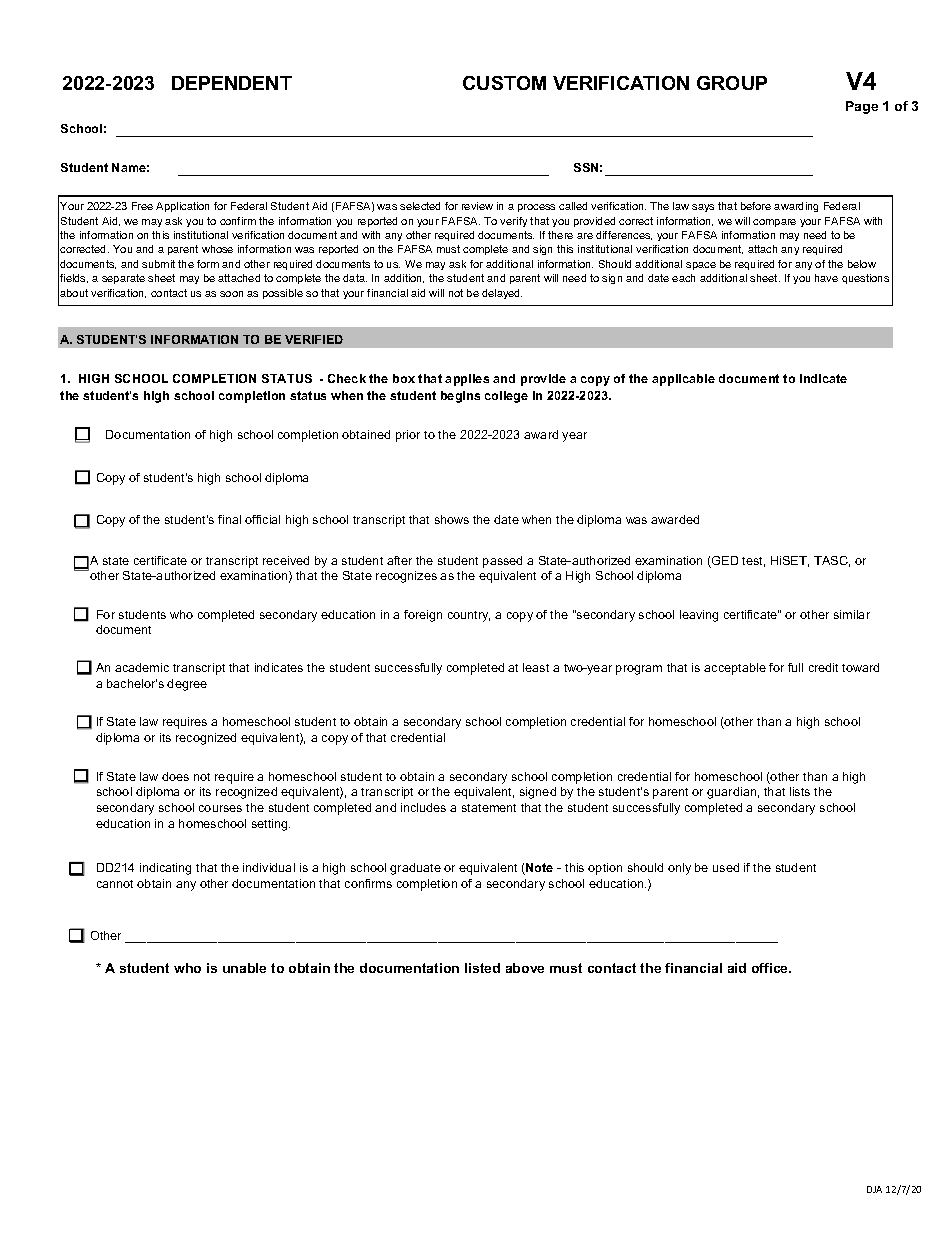  I want to click on shows, so click(452, 519).
